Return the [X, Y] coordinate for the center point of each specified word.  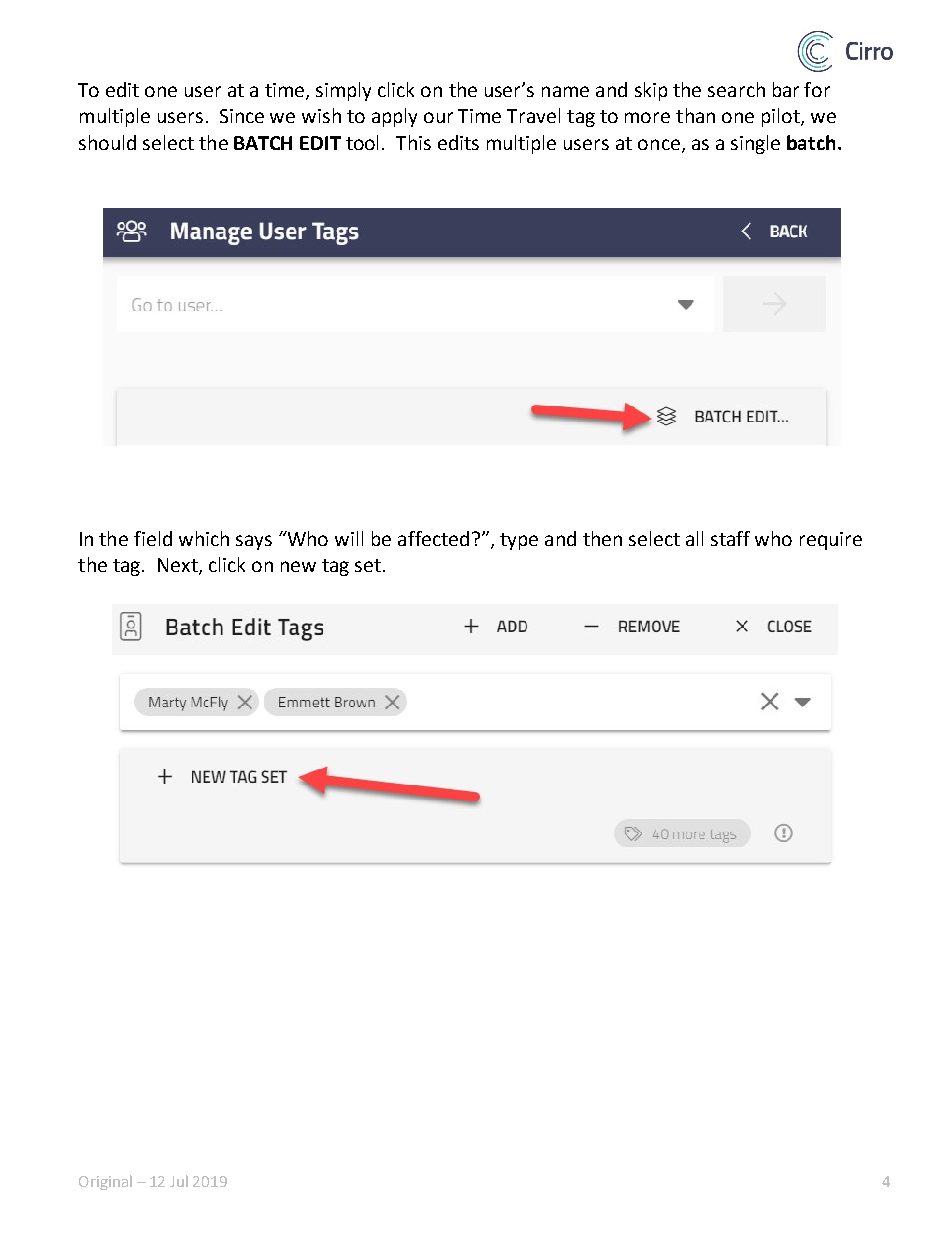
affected [433, 538]
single [755, 144]
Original [105, 1182]
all [694, 538]
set [368, 565]
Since [242, 116]
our [438, 117]
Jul [179, 1181]
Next [179, 566]
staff [730, 538]
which [204, 538]
